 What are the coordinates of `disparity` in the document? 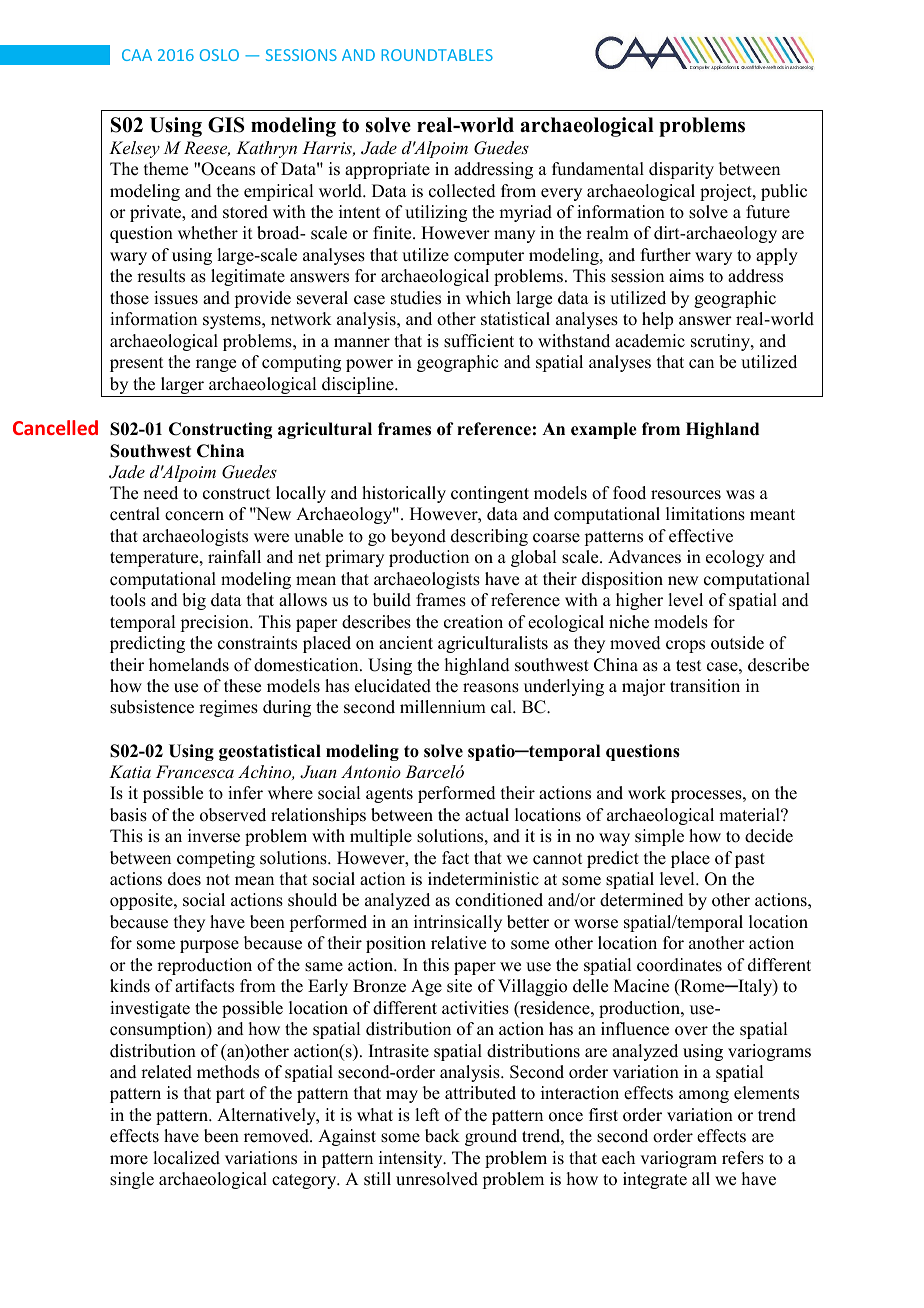 It's located at (681, 170).
